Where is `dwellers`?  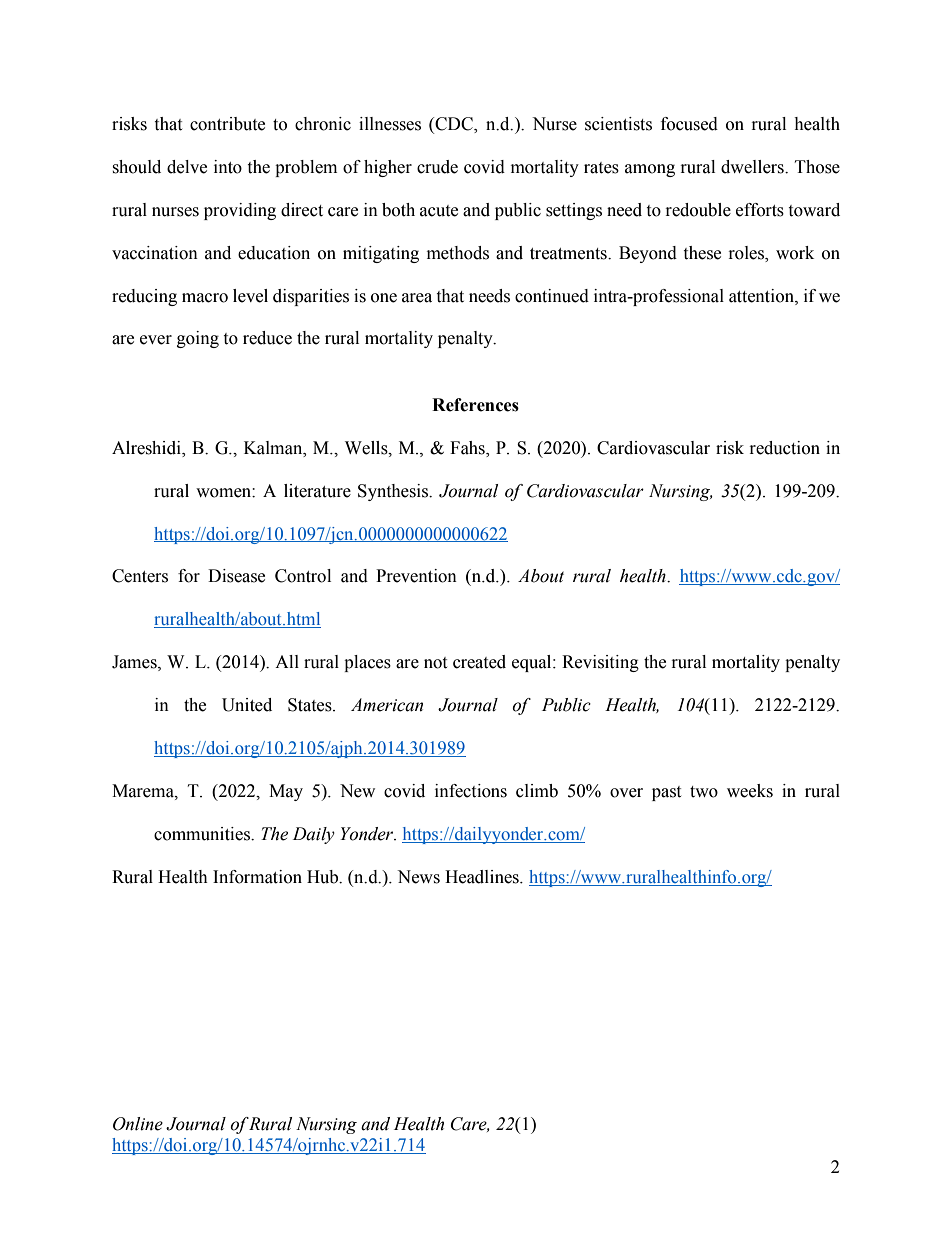
dwellers is located at coordinates (753, 167).
